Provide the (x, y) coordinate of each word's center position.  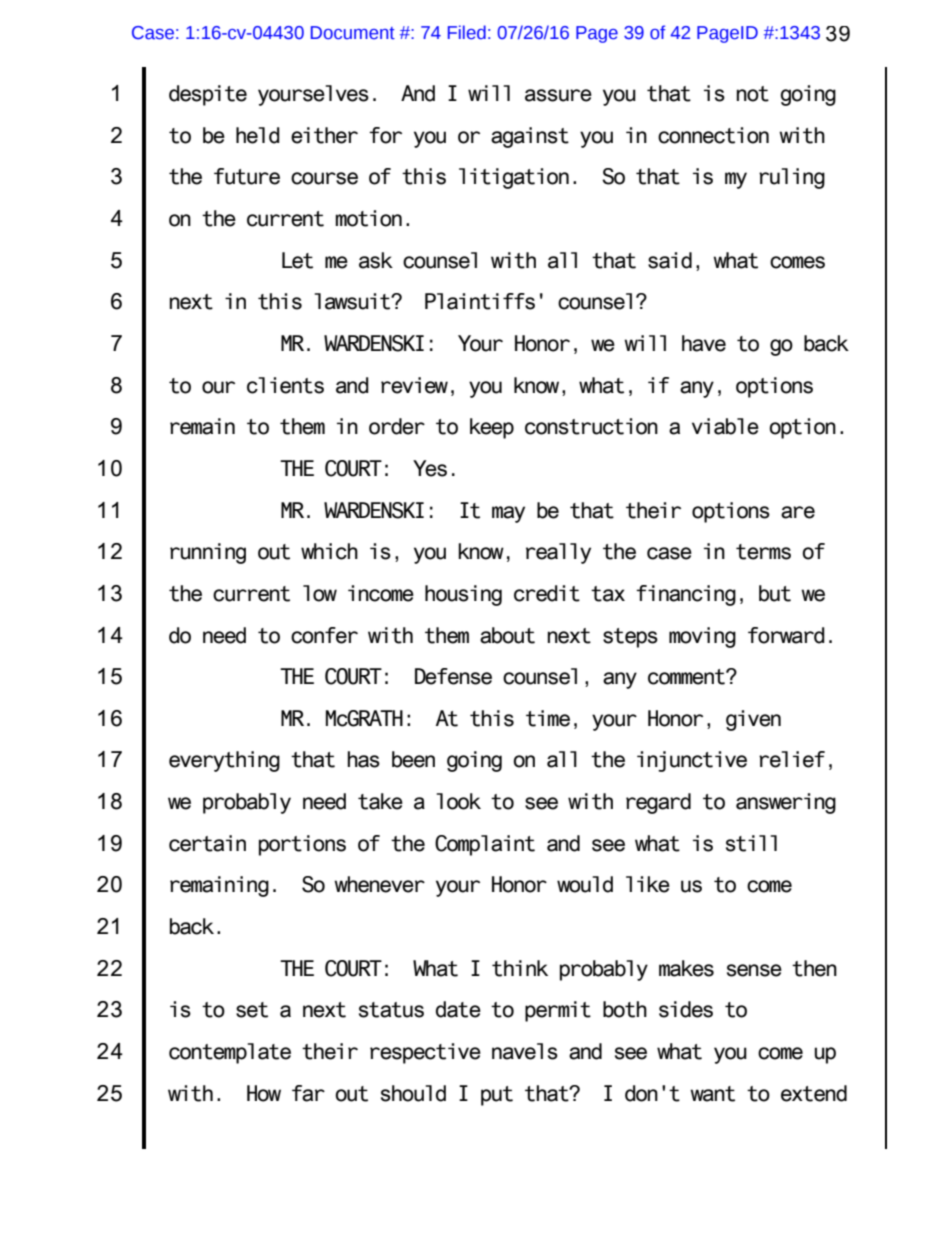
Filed (467, 32)
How (264, 1093)
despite (208, 95)
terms (763, 552)
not (753, 94)
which (329, 551)
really (558, 553)
